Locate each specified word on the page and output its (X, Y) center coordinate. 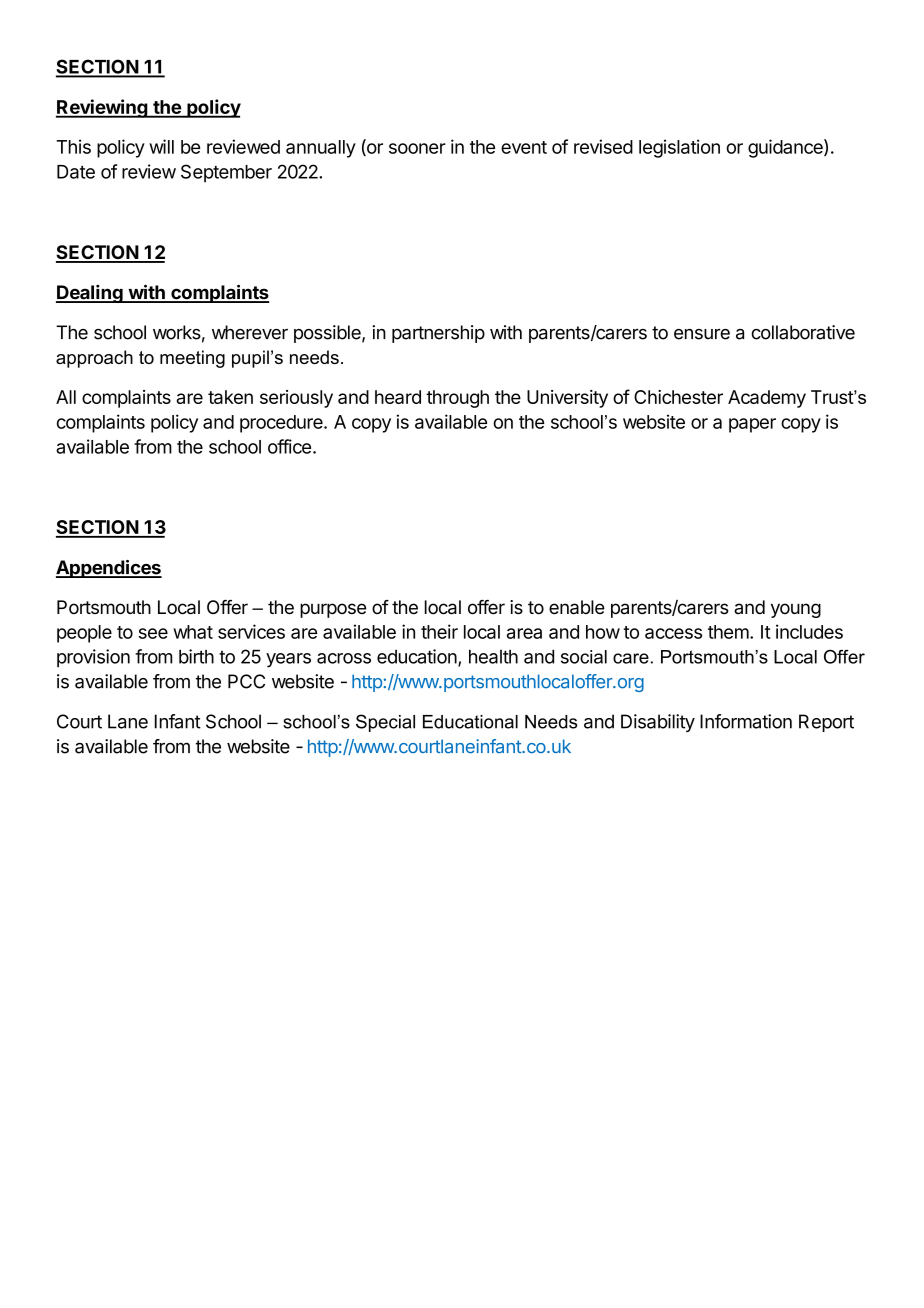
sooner (417, 148)
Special (385, 723)
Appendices (109, 569)
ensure (702, 334)
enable (577, 607)
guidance (786, 148)
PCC (246, 681)
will (161, 146)
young (796, 610)
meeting (192, 359)
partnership (438, 334)
